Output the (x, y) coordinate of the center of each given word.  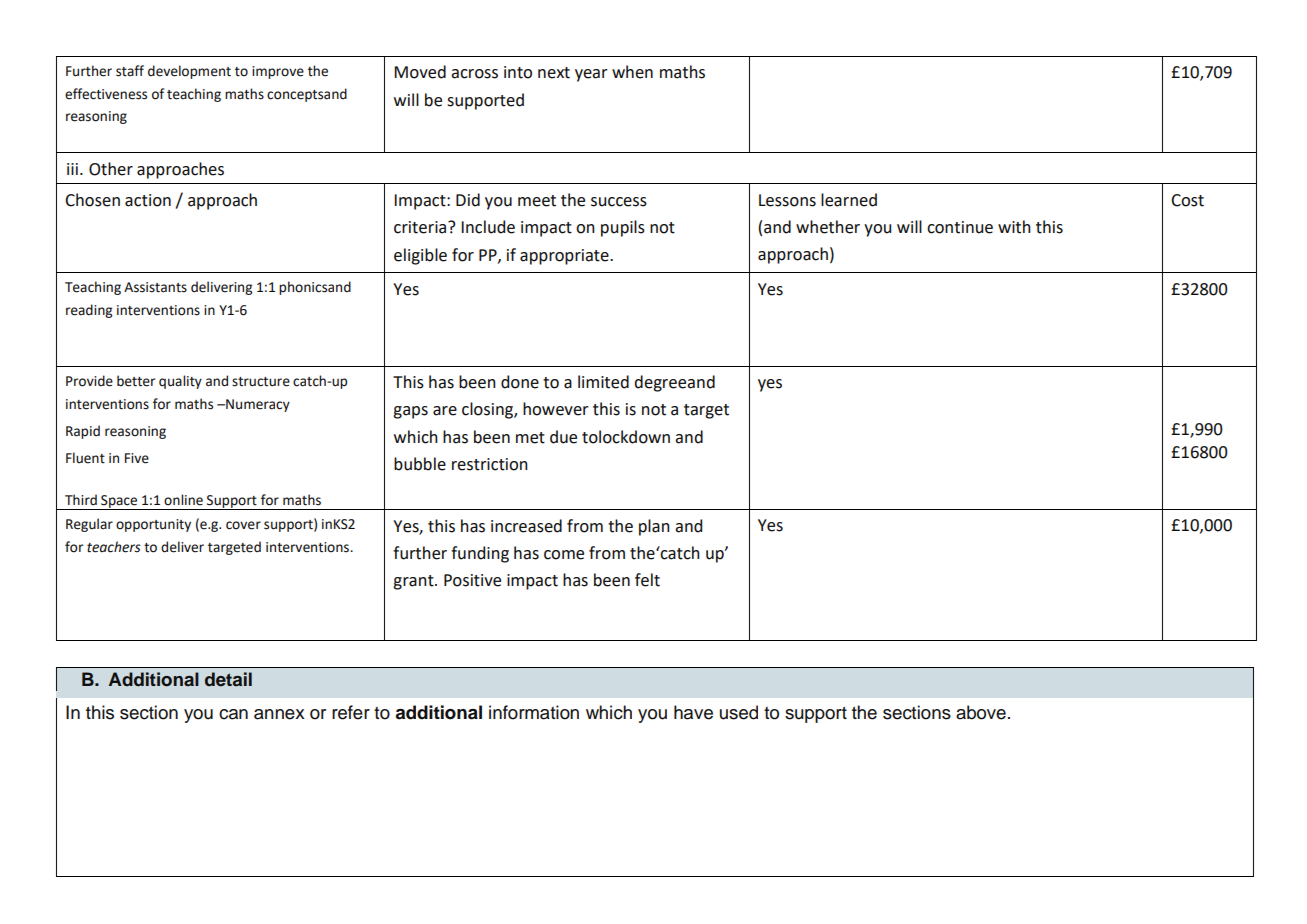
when (632, 72)
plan (654, 527)
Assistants (155, 287)
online (183, 500)
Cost (1187, 200)
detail (228, 679)
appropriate (565, 257)
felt (647, 580)
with (1014, 227)
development (189, 72)
